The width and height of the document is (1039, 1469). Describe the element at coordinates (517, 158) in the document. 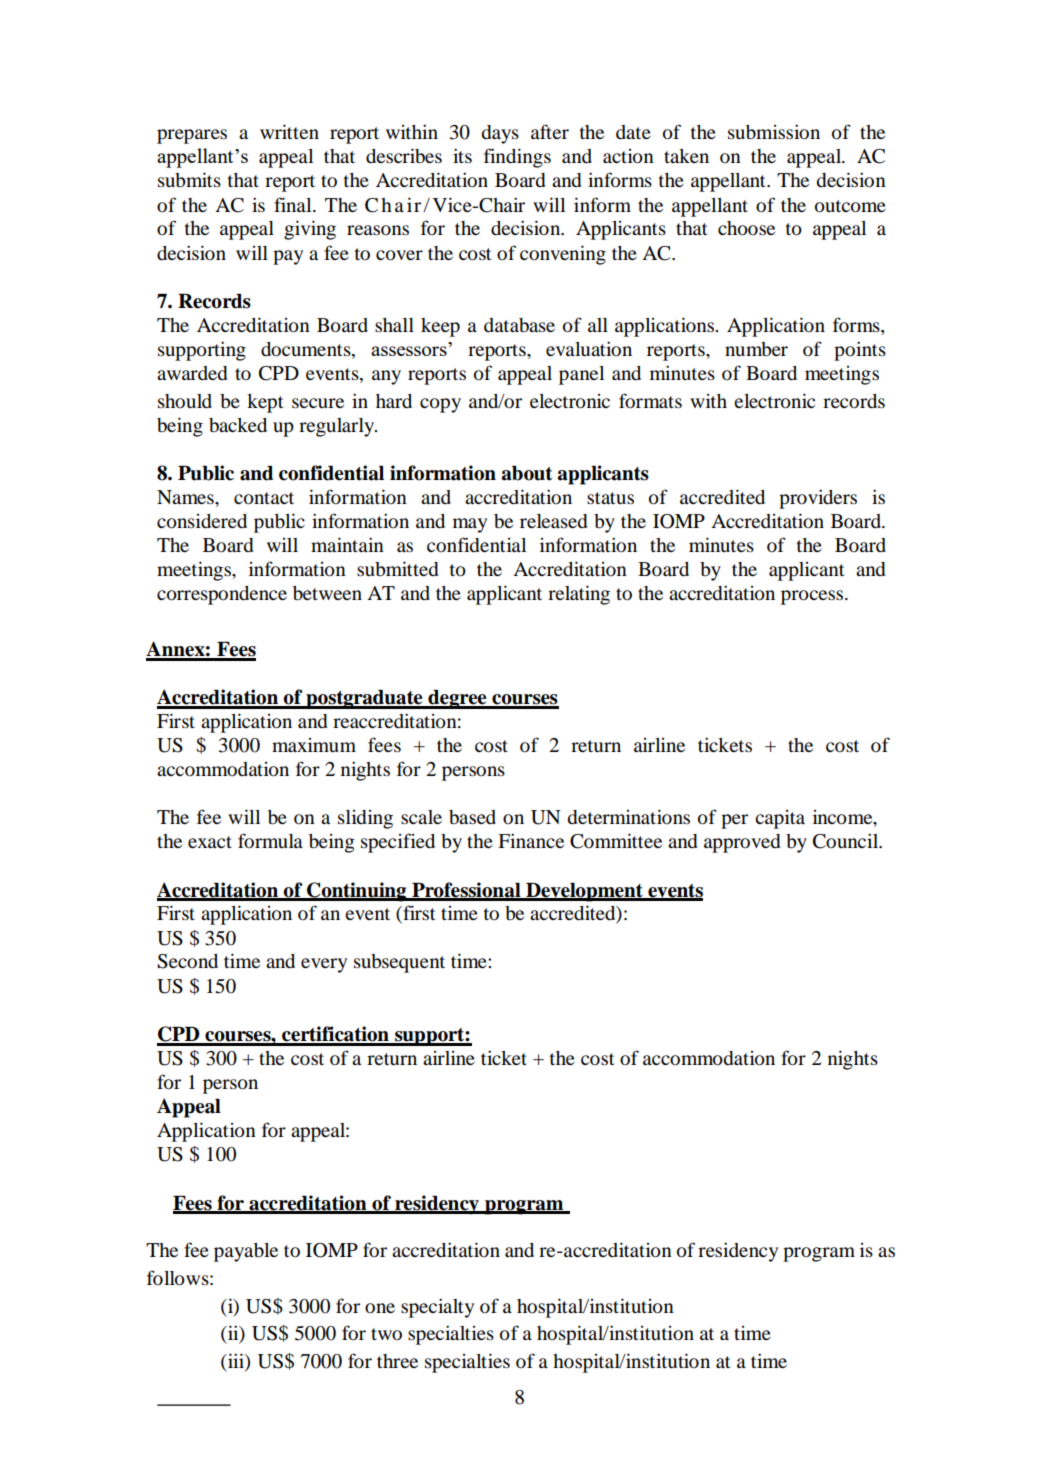

I see `findings` at that location.
